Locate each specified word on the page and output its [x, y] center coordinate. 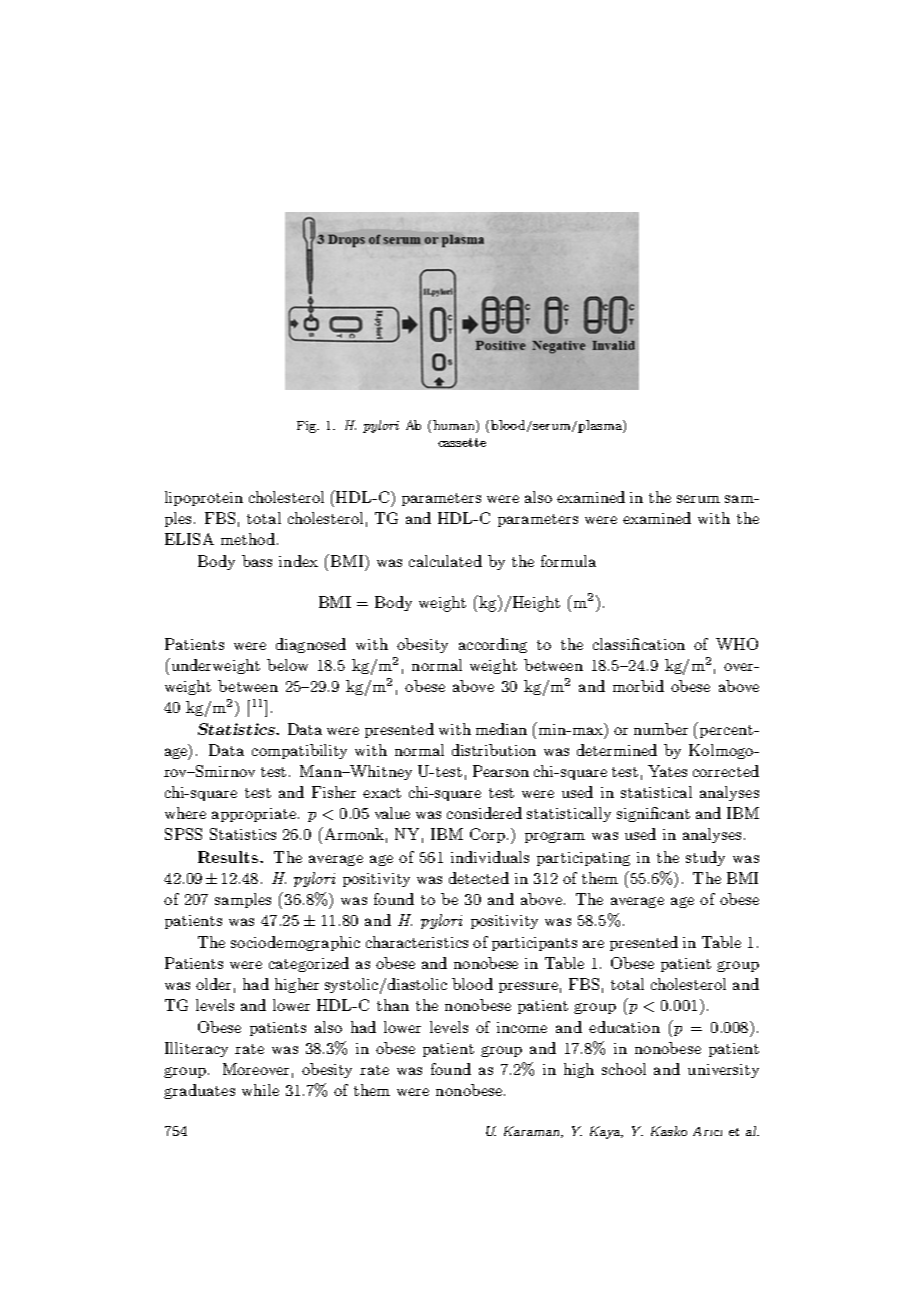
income [522, 1027]
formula [568, 561]
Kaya [606, 1132]
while [260, 1090]
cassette [462, 442]
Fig [308, 427]
